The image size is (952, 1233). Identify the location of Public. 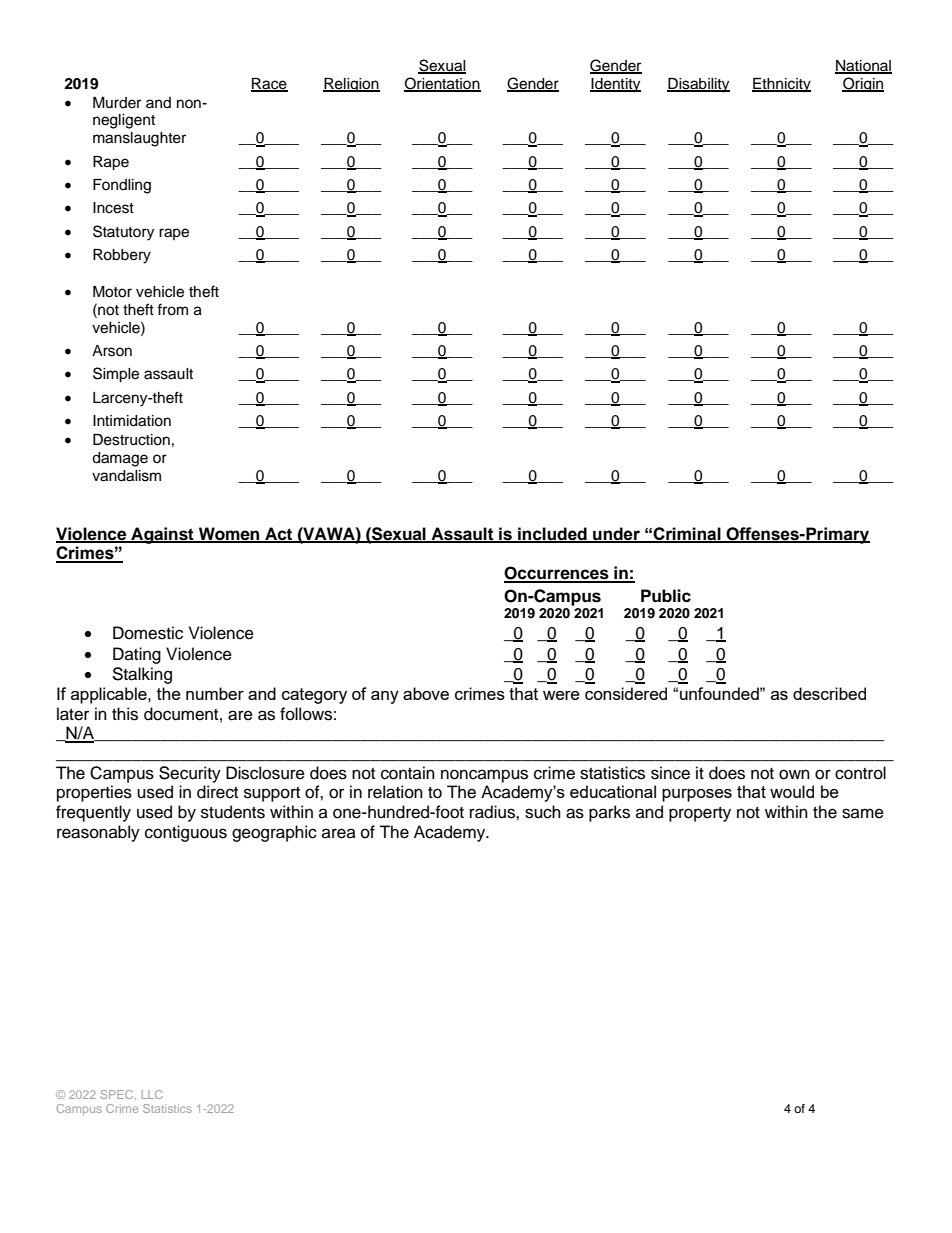
(666, 596).
